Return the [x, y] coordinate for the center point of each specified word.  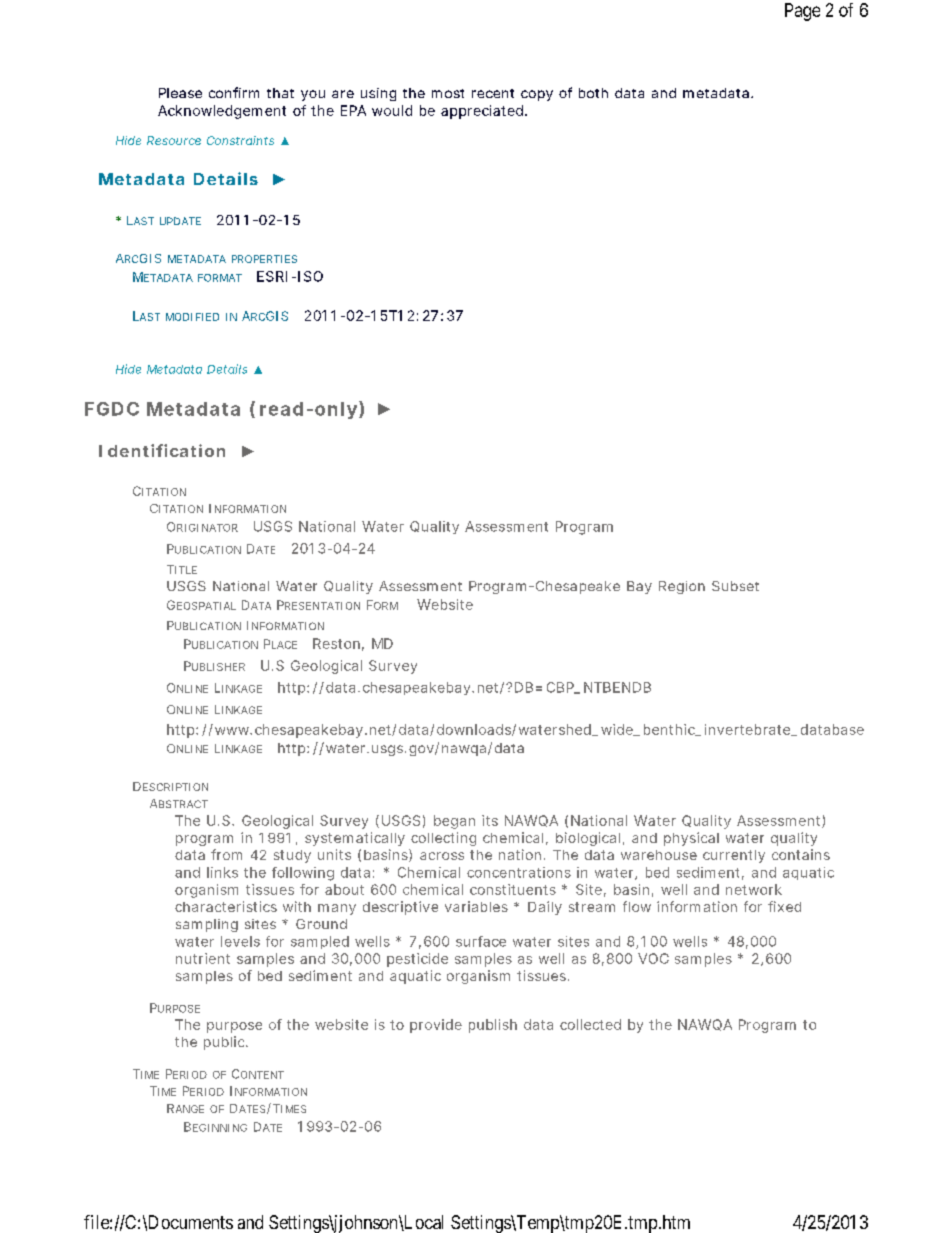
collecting [443, 839]
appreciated [483, 112]
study [292, 856]
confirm [234, 92]
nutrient [203, 958]
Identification [162, 450]
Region [682, 587]
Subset [735, 586]
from [226, 854]
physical [691, 839]
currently [734, 856]
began [454, 822]
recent [493, 93]
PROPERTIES [264, 259]
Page [802, 12]
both [593, 93]
